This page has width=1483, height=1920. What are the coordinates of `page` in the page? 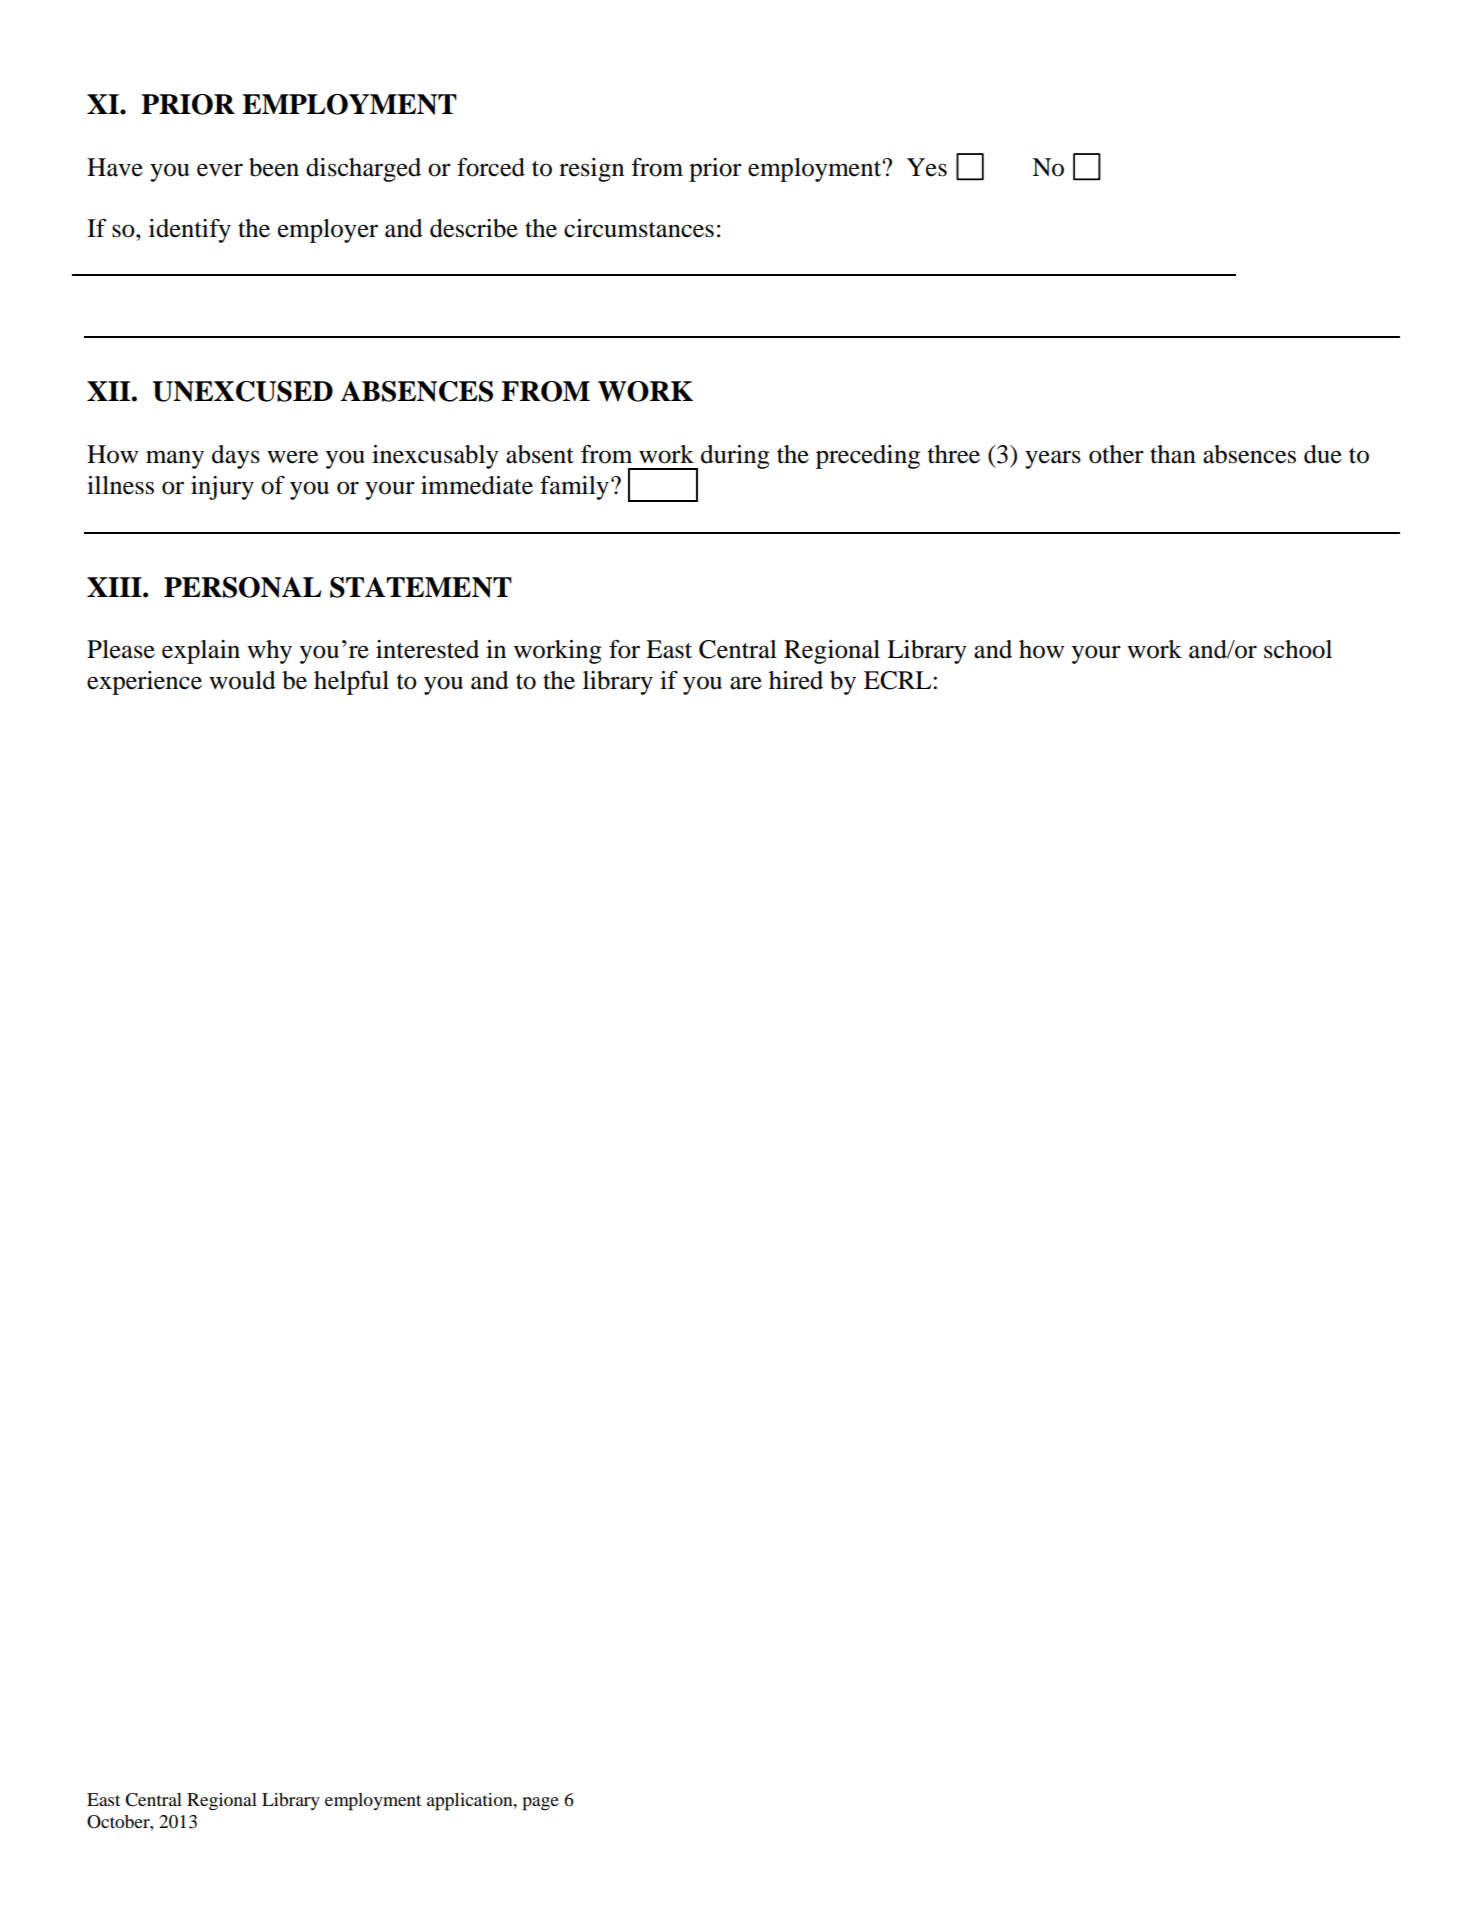 It's located at (540, 1804).
